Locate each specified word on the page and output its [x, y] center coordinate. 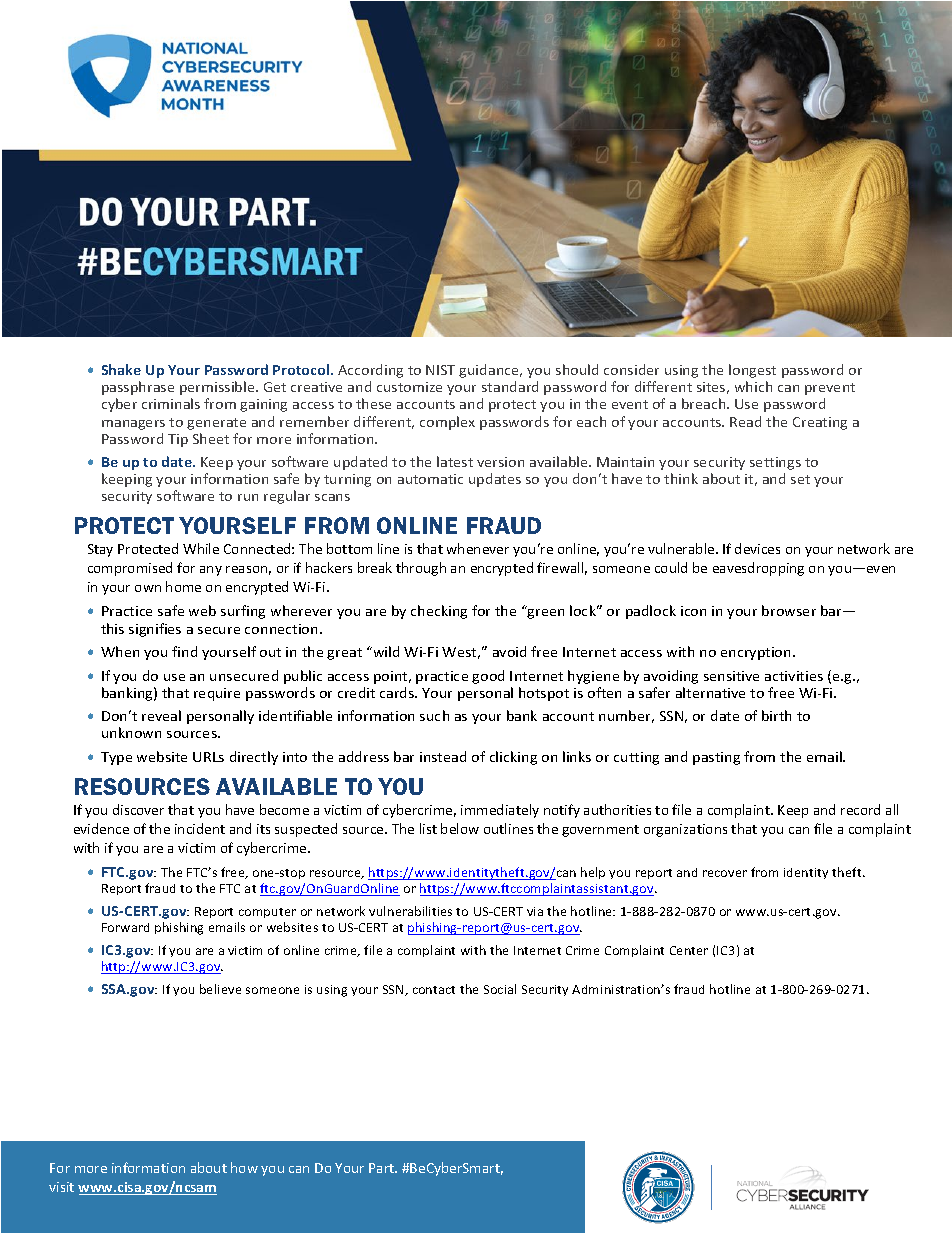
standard [510, 386]
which [753, 386]
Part [383, 1168]
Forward [125, 927]
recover [725, 873]
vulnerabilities [410, 911]
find [184, 651]
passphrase [138, 388]
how [244, 1167]
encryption [755, 653]
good [488, 677]
